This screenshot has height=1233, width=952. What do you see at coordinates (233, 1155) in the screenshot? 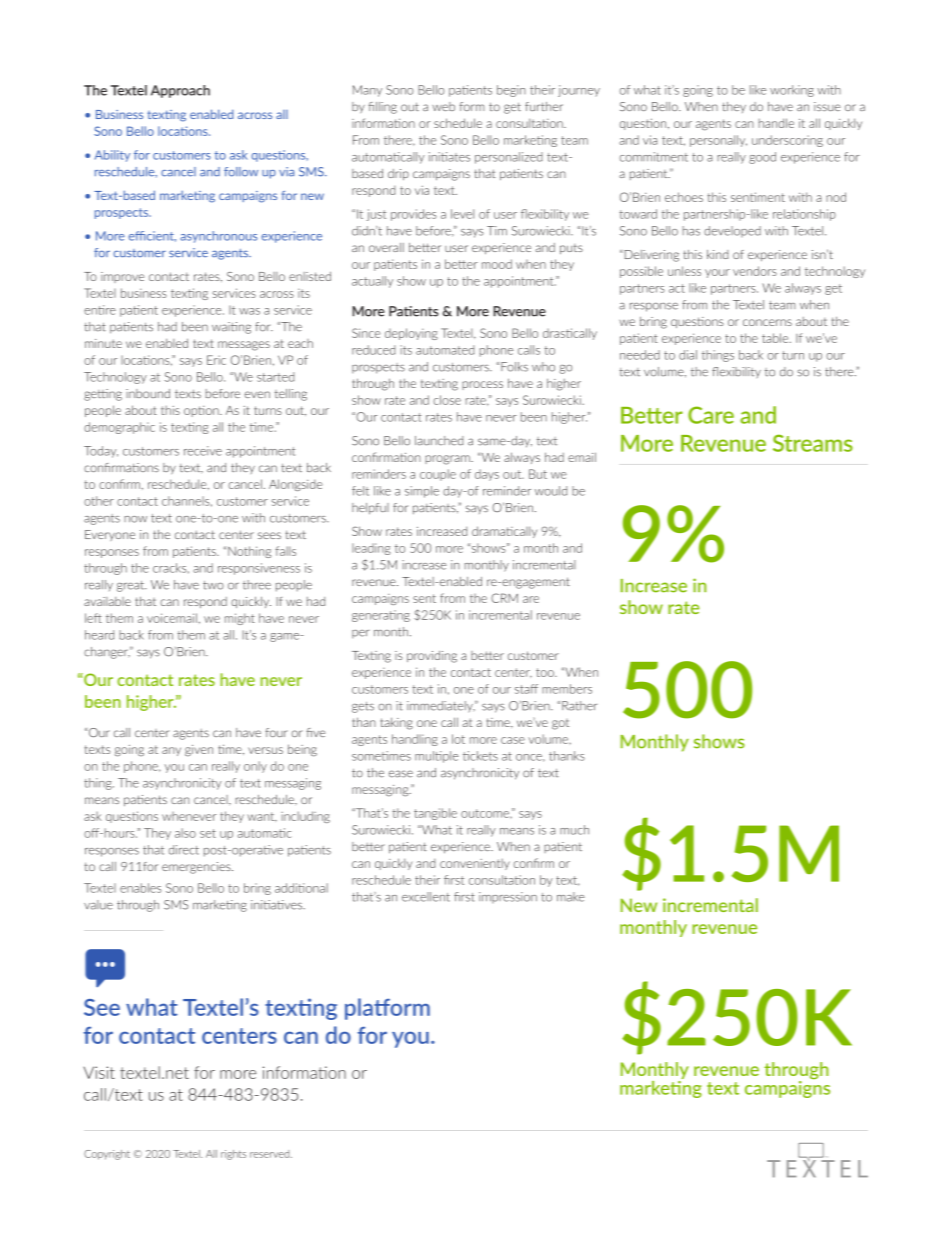
I see `rights` at bounding box center [233, 1155].
